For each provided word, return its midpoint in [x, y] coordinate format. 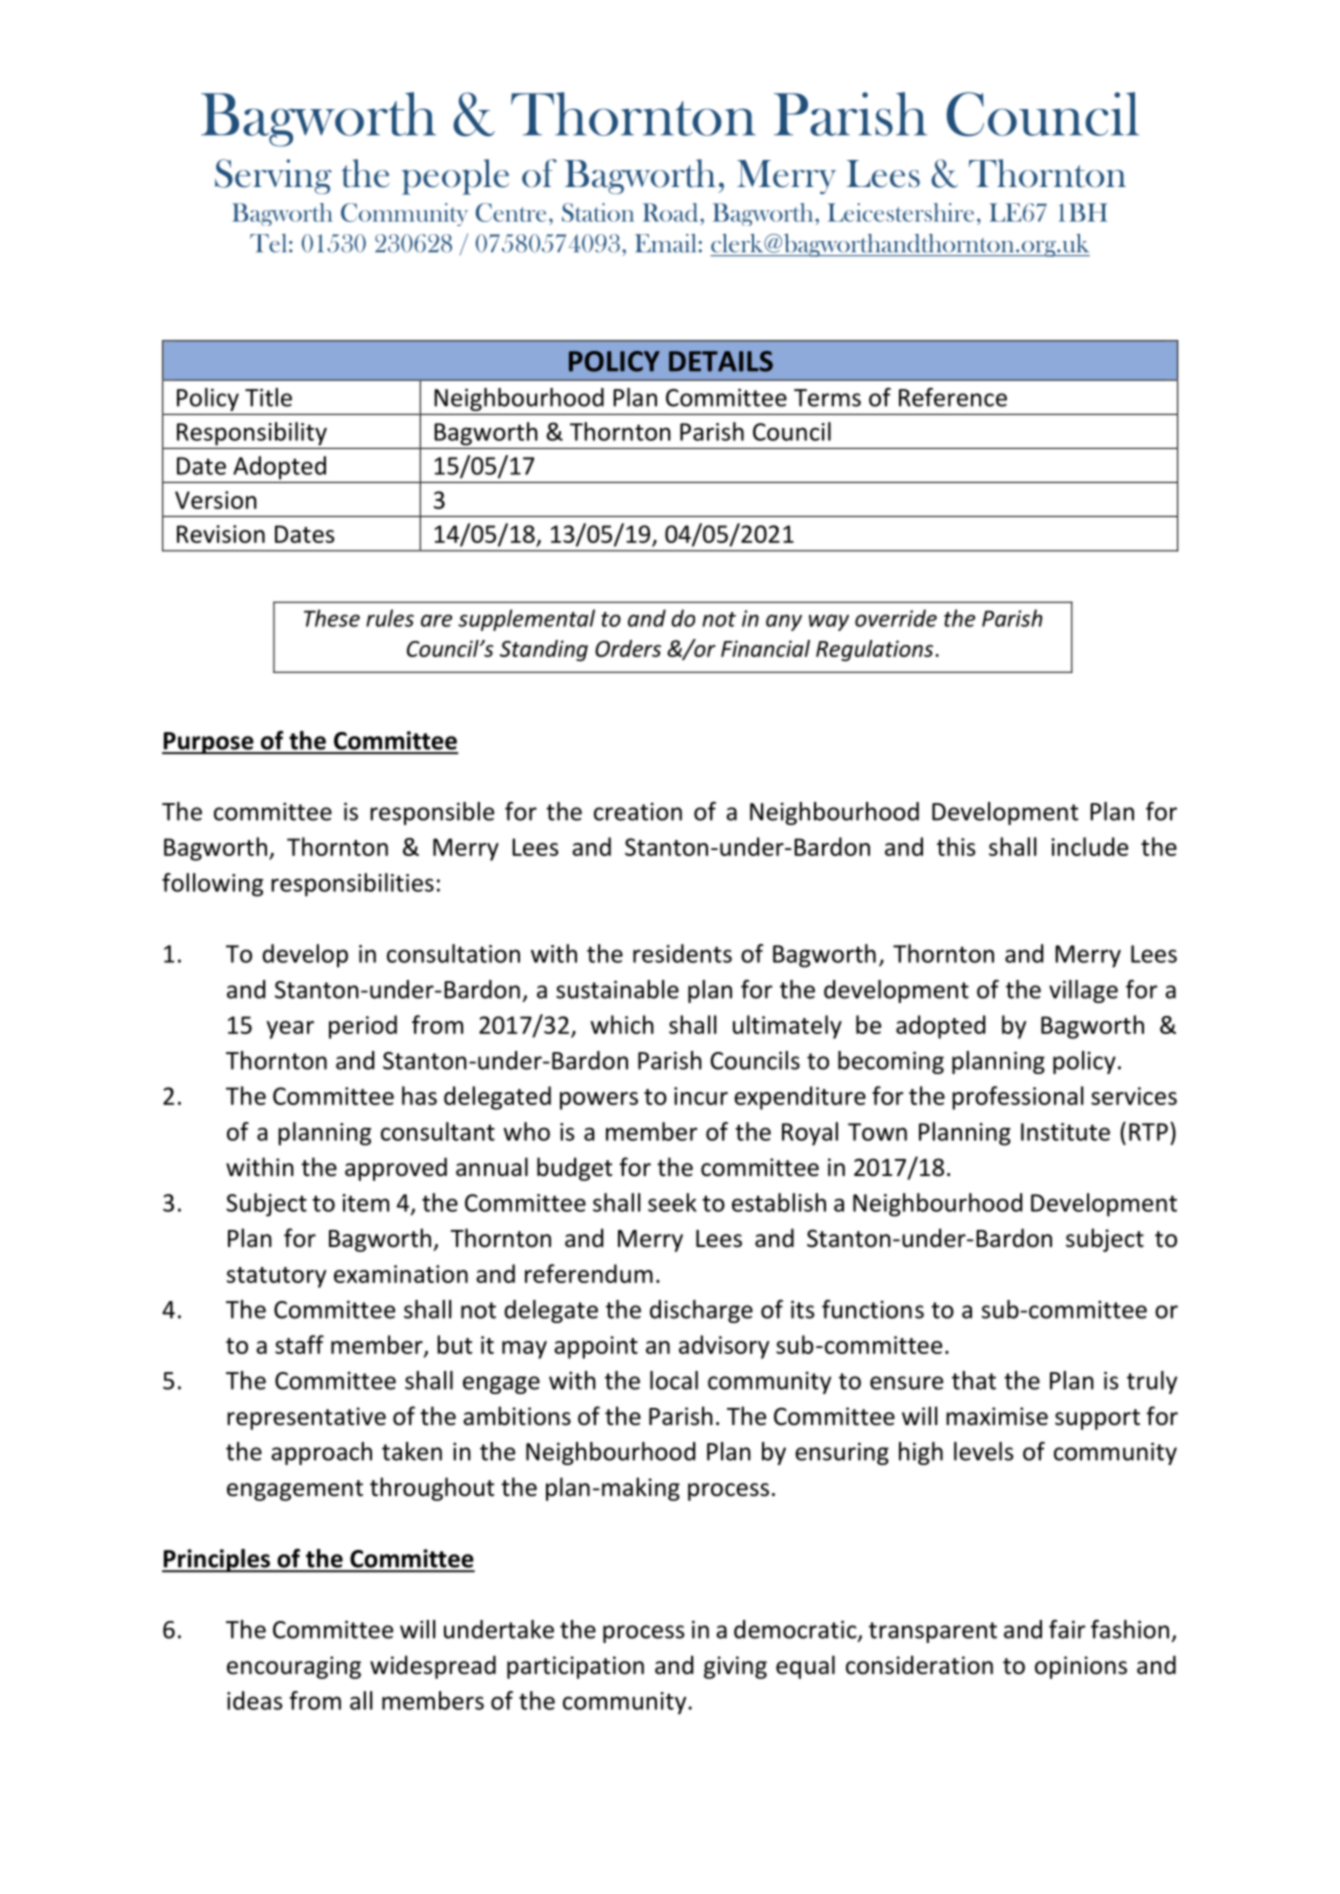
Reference [953, 397]
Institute [1065, 1132]
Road [672, 212]
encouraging [294, 1667]
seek [672, 1202]
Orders [628, 648]
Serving [273, 176]
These [332, 618]
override [896, 618]
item [365, 1203]
